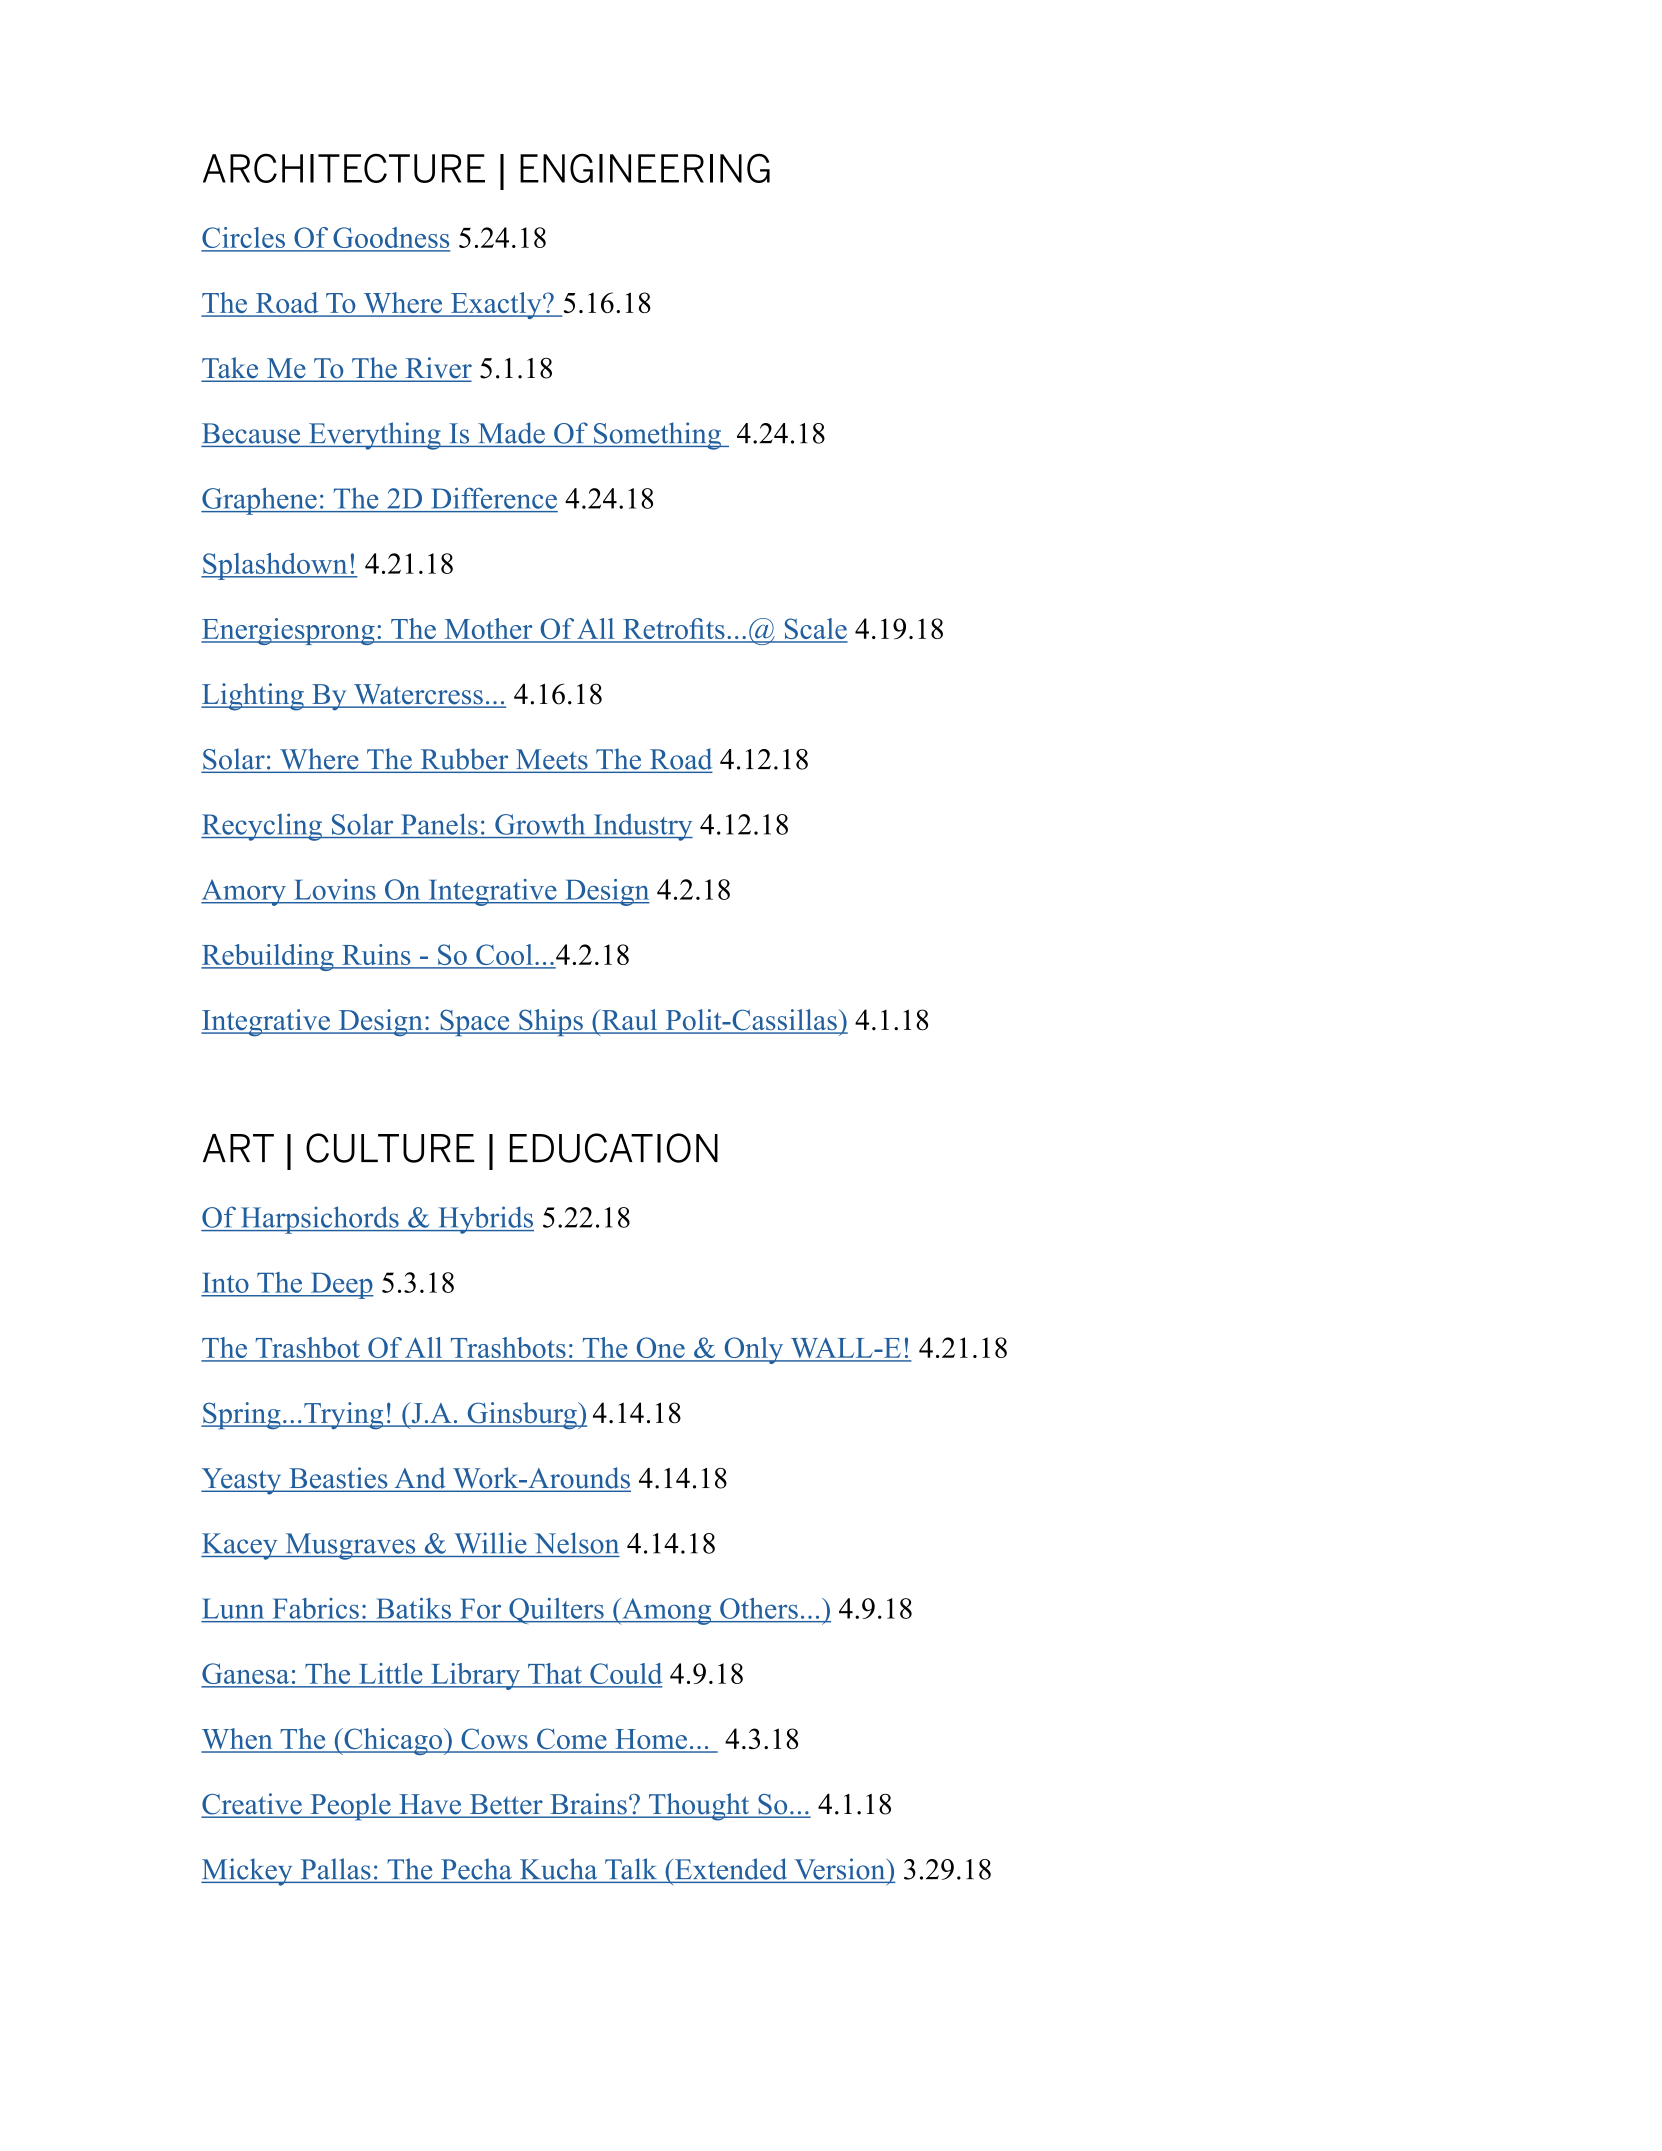 The width and height of the screenshot is (1662, 2151). What do you see at coordinates (485, 1220) in the screenshot?
I see `Hybrids` at bounding box center [485, 1220].
